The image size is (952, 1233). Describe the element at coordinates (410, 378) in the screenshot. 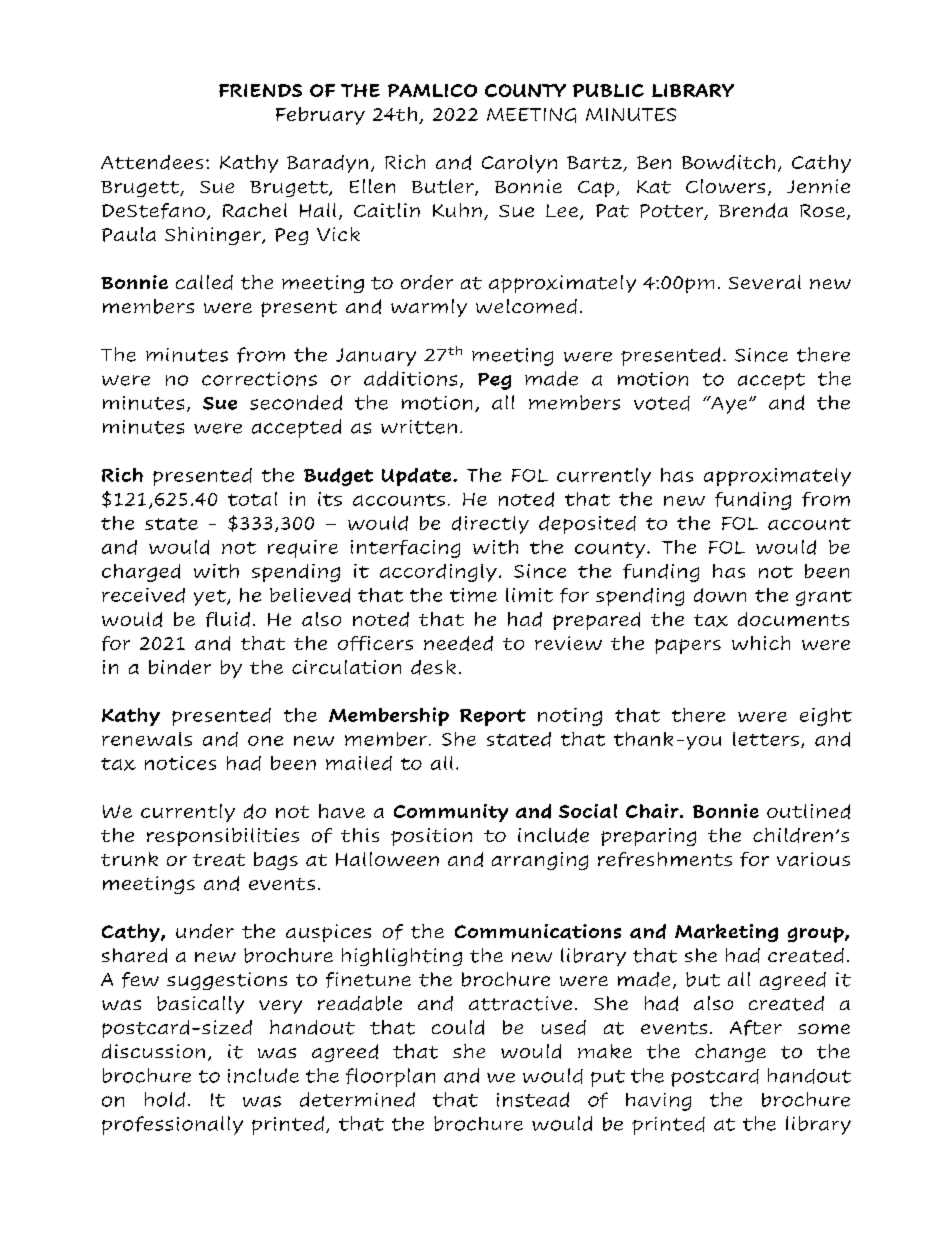

I see `additions` at that location.
